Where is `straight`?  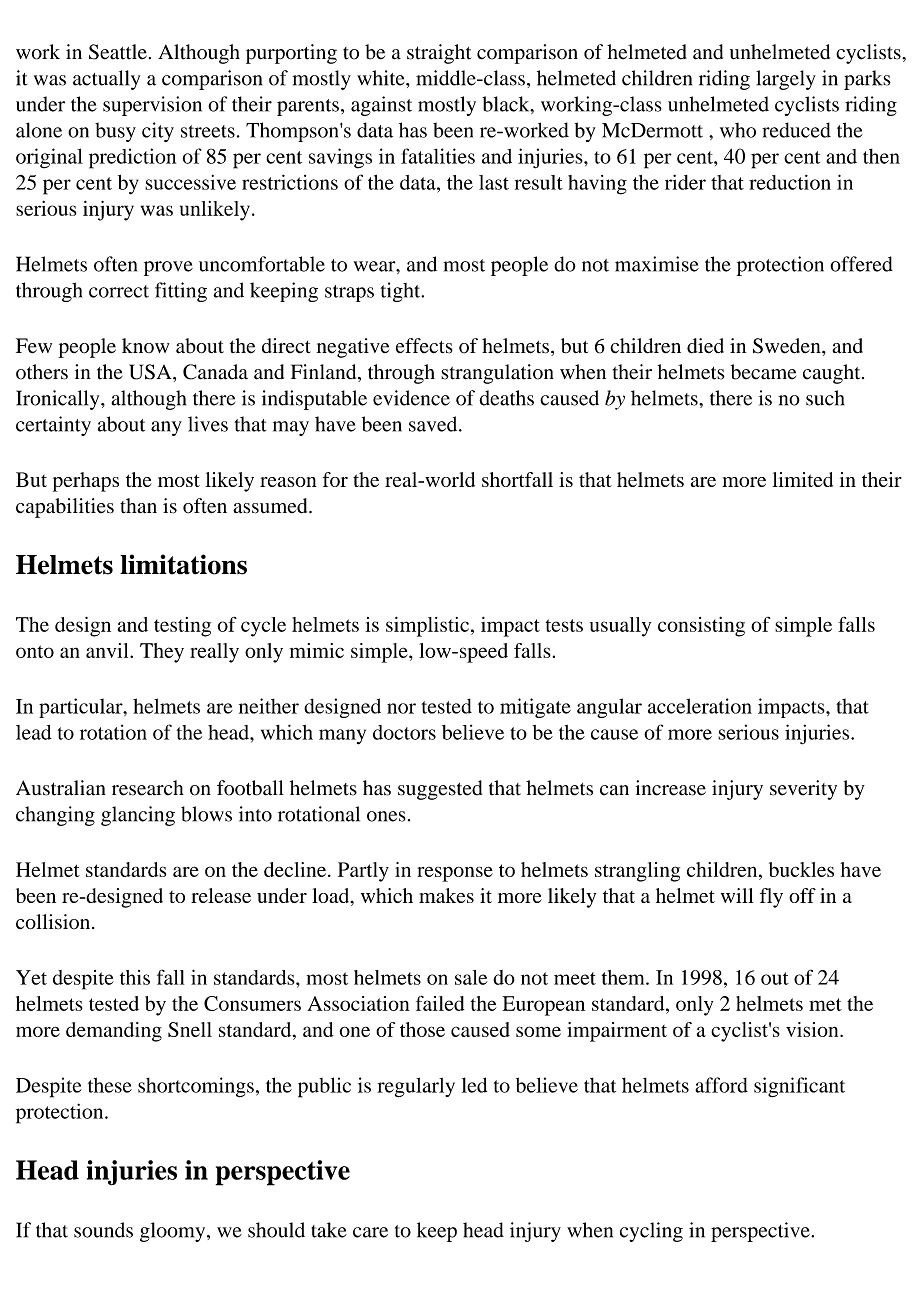
straight is located at coordinates (439, 54).
